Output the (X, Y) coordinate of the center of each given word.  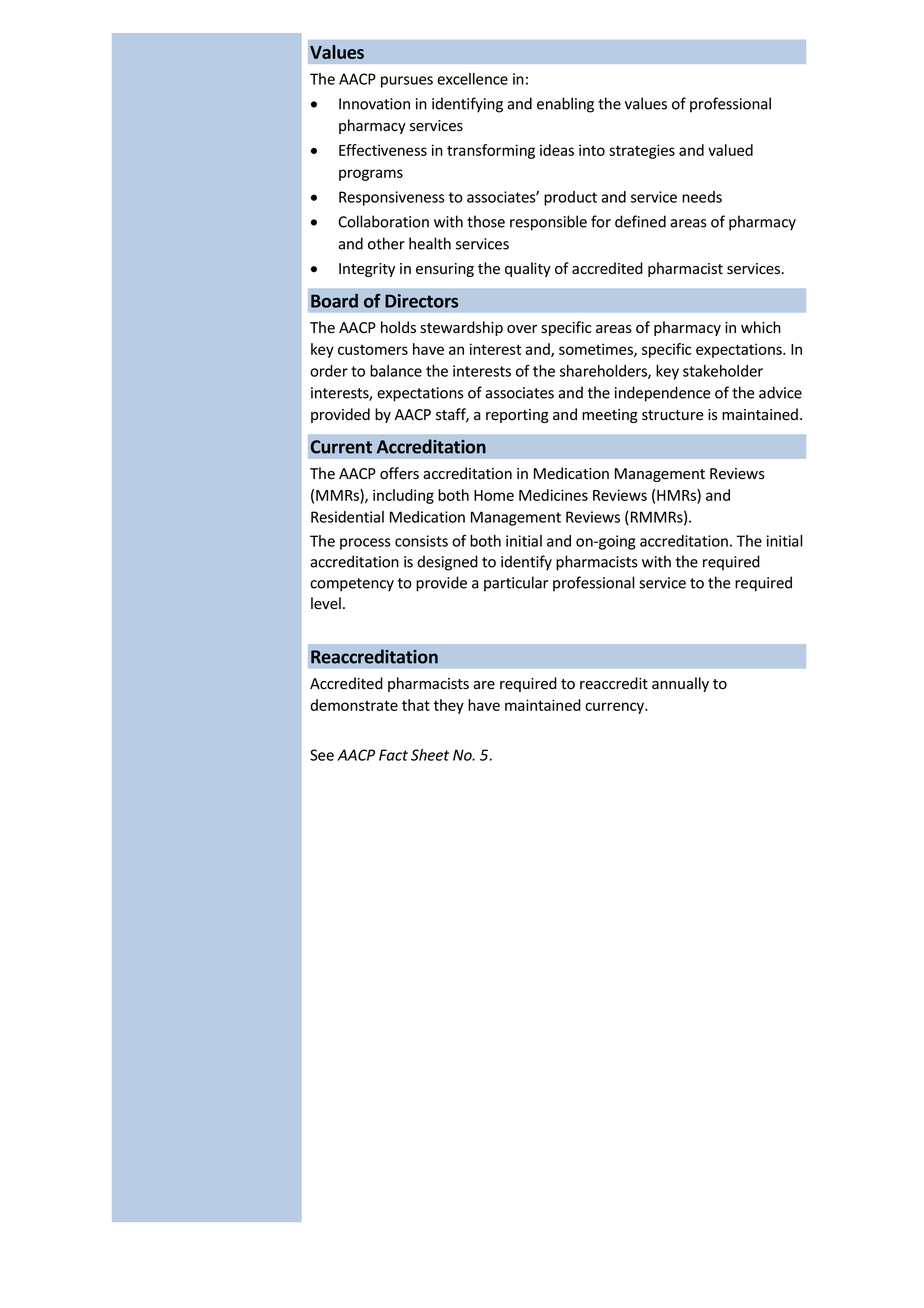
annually (680, 684)
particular (516, 584)
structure (672, 415)
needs (702, 197)
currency (616, 708)
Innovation (374, 104)
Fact (393, 755)
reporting (517, 416)
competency (352, 585)
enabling (565, 105)
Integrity (367, 270)
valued (730, 150)
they (449, 706)
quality (528, 269)
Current (341, 447)
